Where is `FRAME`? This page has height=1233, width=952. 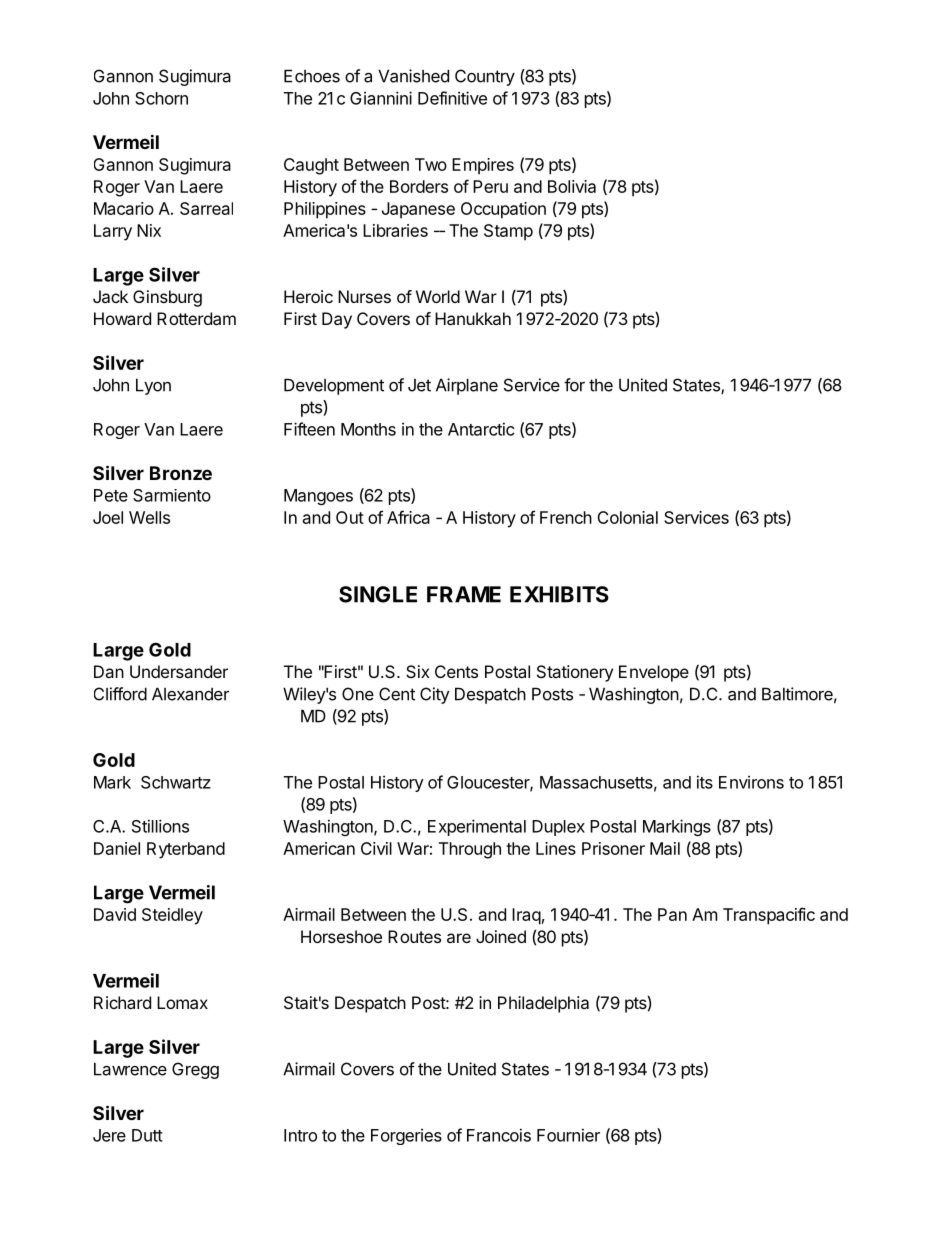 FRAME is located at coordinates (464, 594).
